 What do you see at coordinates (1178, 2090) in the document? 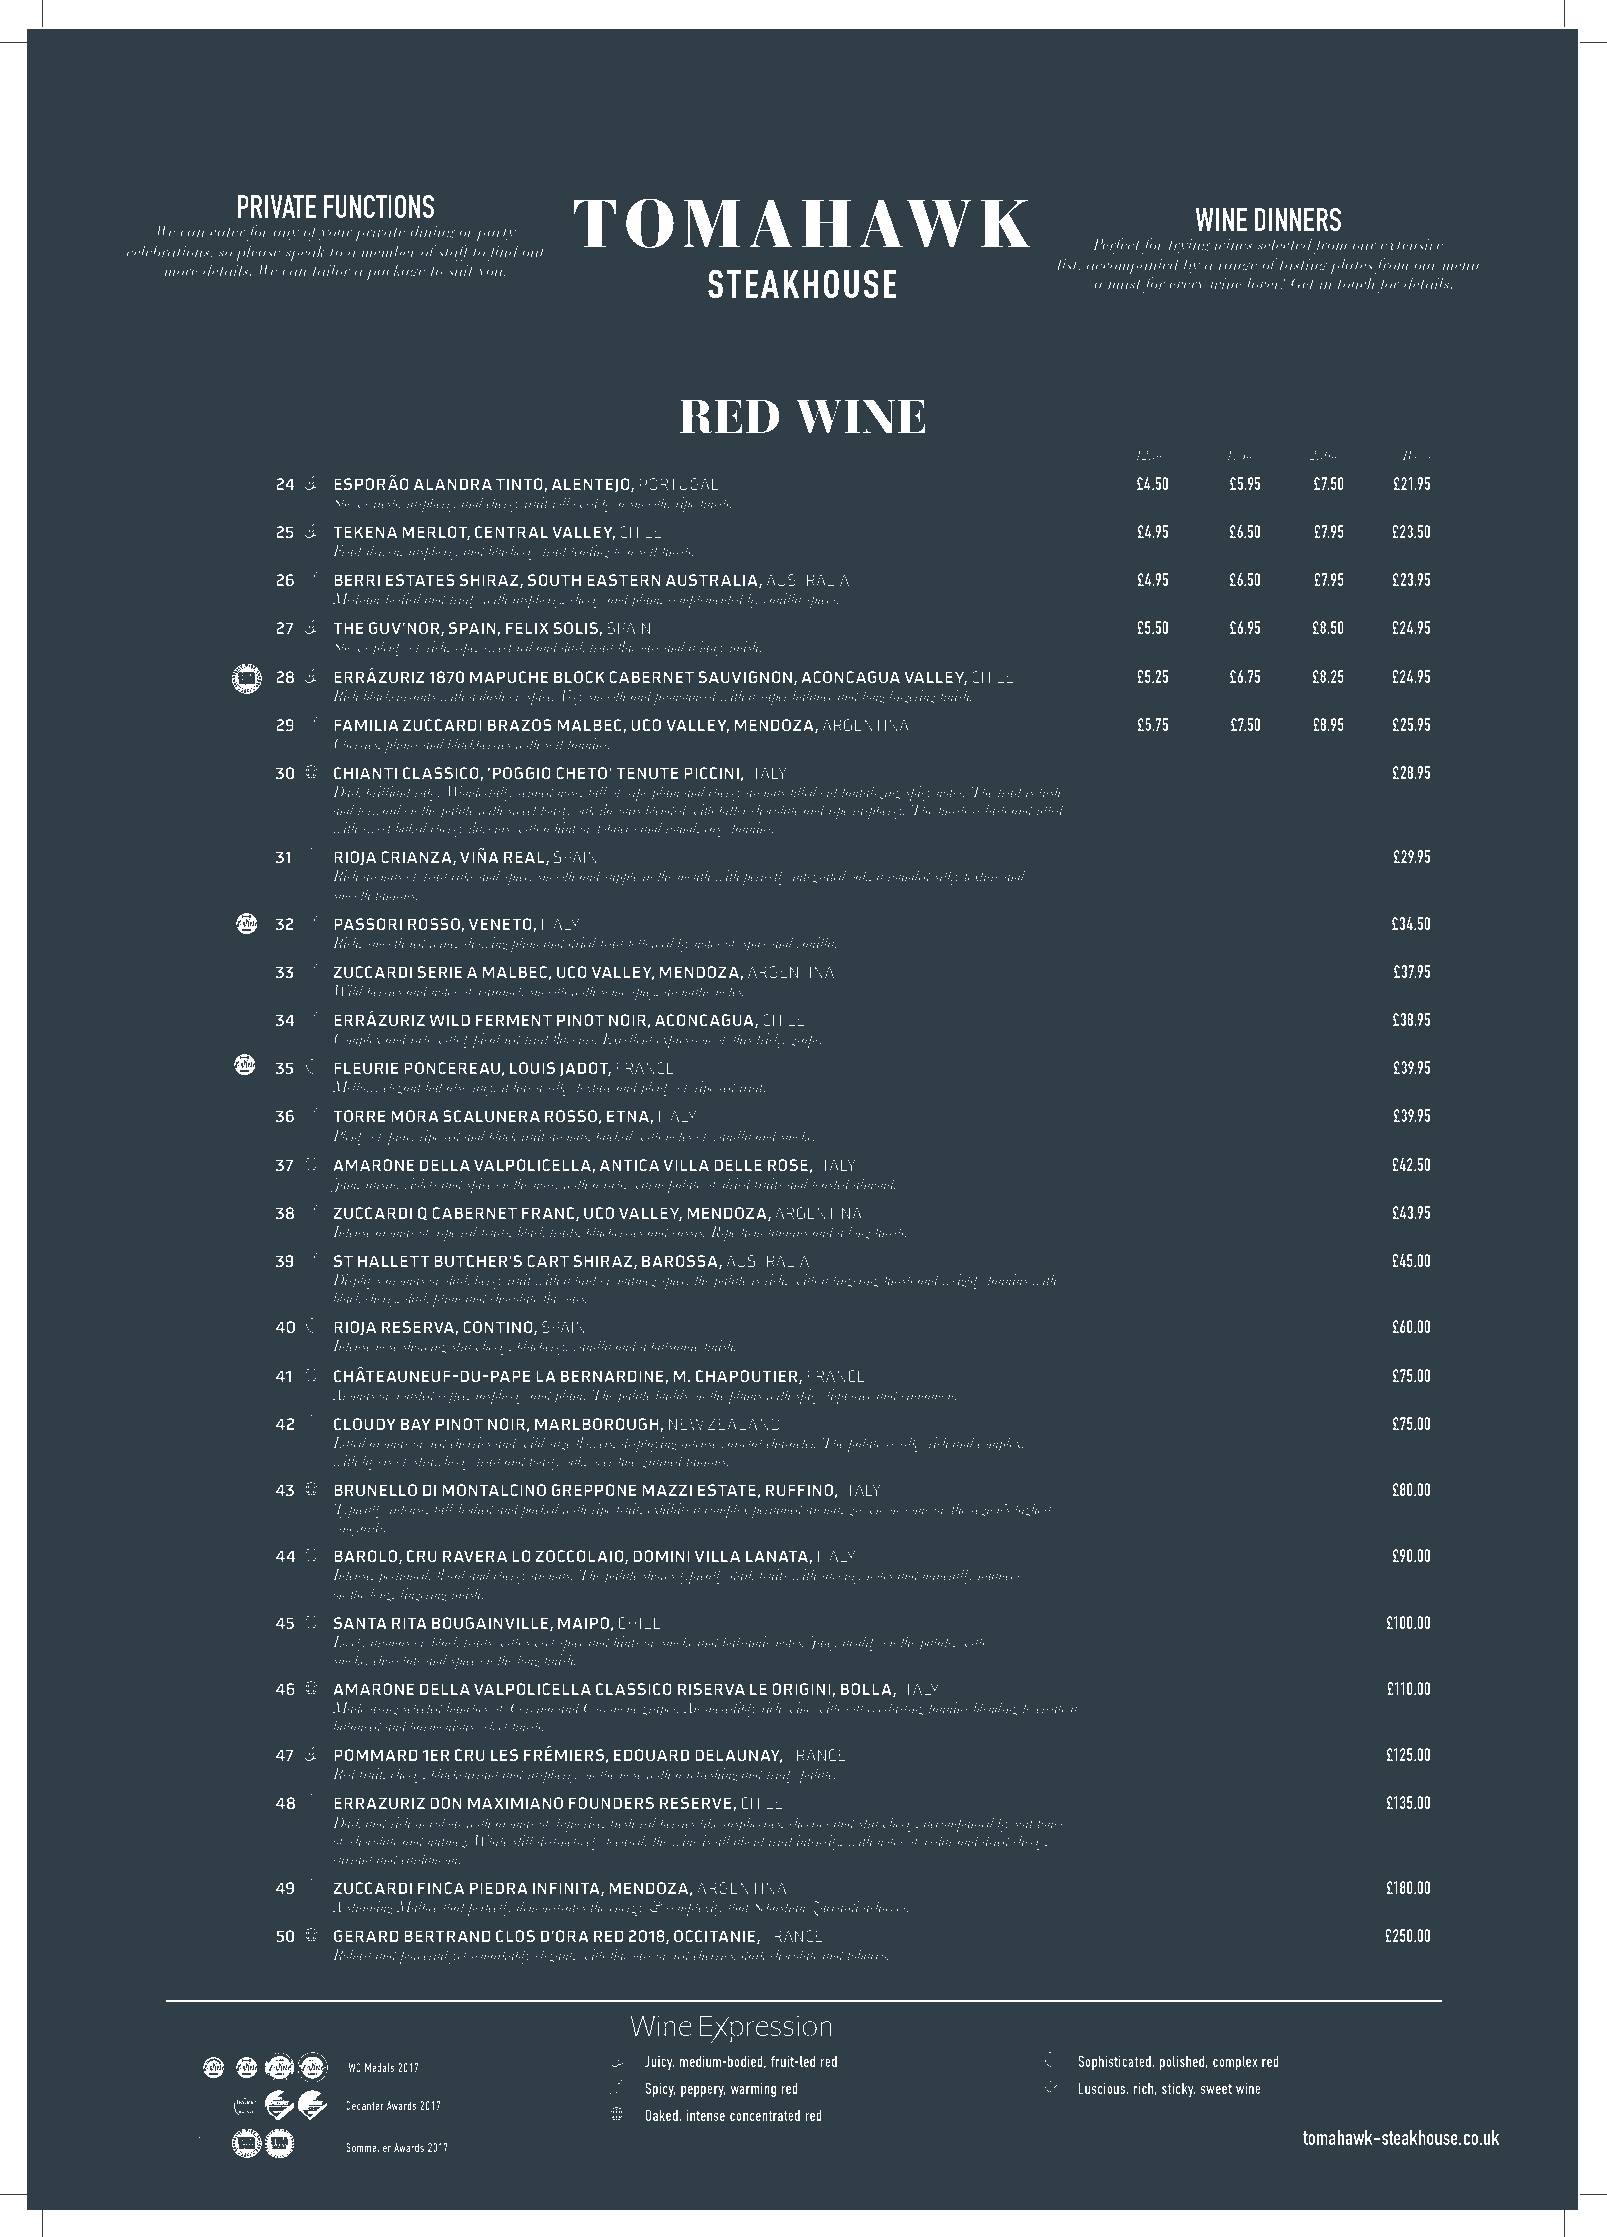
I see `sticky` at bounding box center [1178, 2090].
